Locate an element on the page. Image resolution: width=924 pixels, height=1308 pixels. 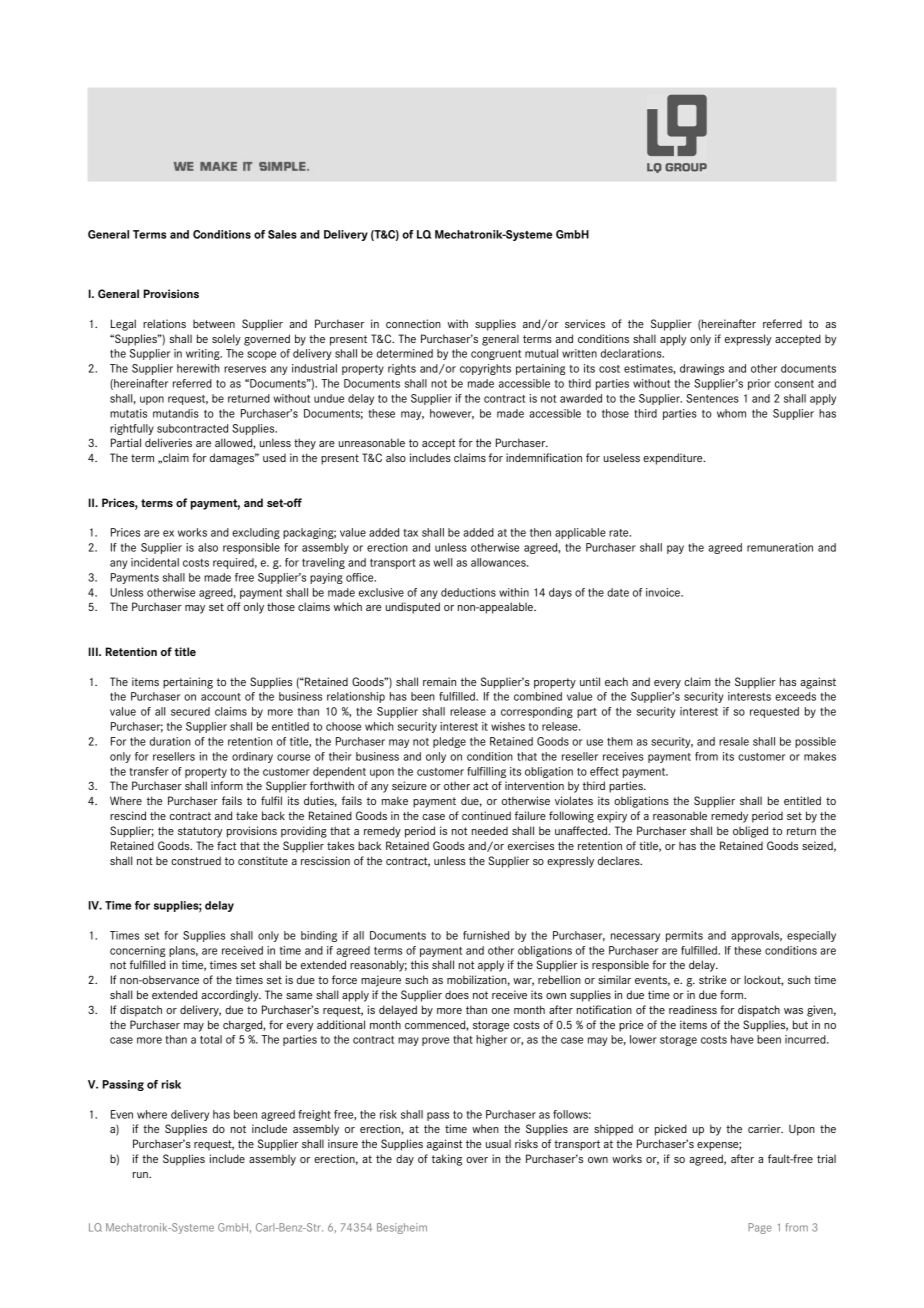
secured is located at coordinates (190, 711).
